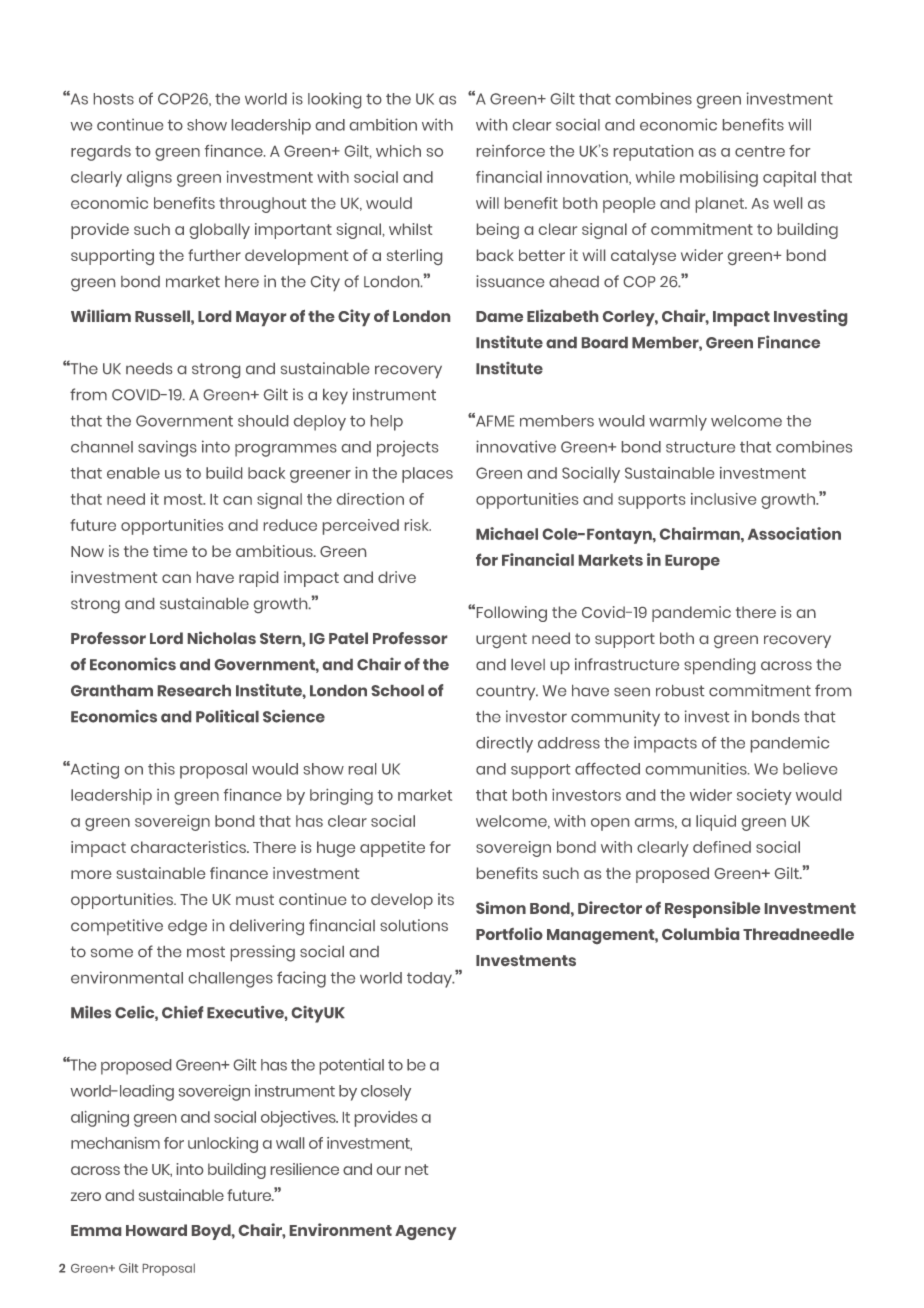 The height and width of the screenshot is (1308, 924). Describe the element at coordinates (678, 423) in the screenshot. I see `warmly` at that location.
